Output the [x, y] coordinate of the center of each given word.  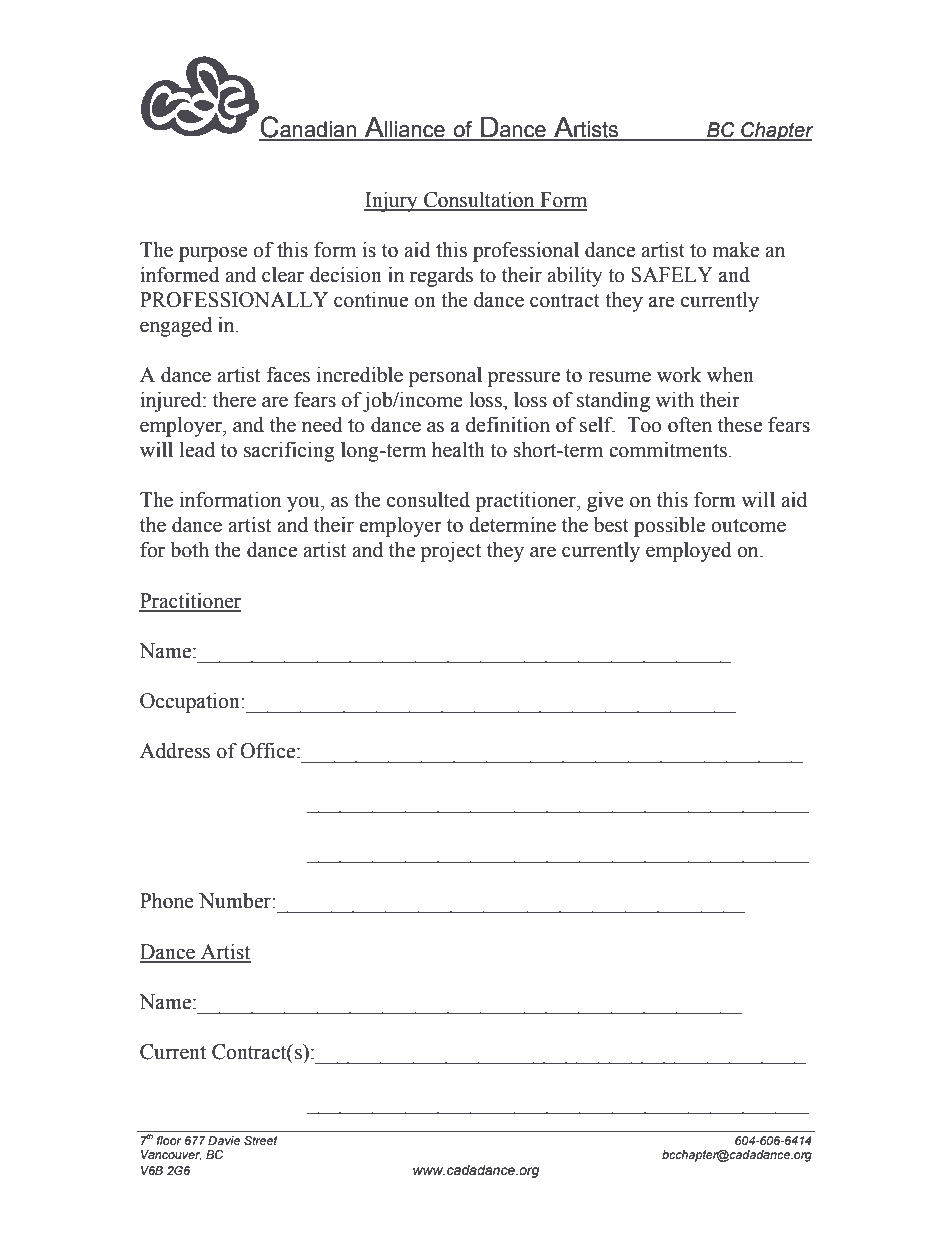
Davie [224, 1140]
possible [669, 527]
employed [689, 552]
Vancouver [171, 1155]
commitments [669, 450]
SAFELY [672, 275]
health [458, 450]
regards [441, 277]
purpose [213, 254]
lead [197, 450]
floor [169, 1140]
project [451, 552]
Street [260, 1140]
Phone [167, 901]
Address [175, 751]
